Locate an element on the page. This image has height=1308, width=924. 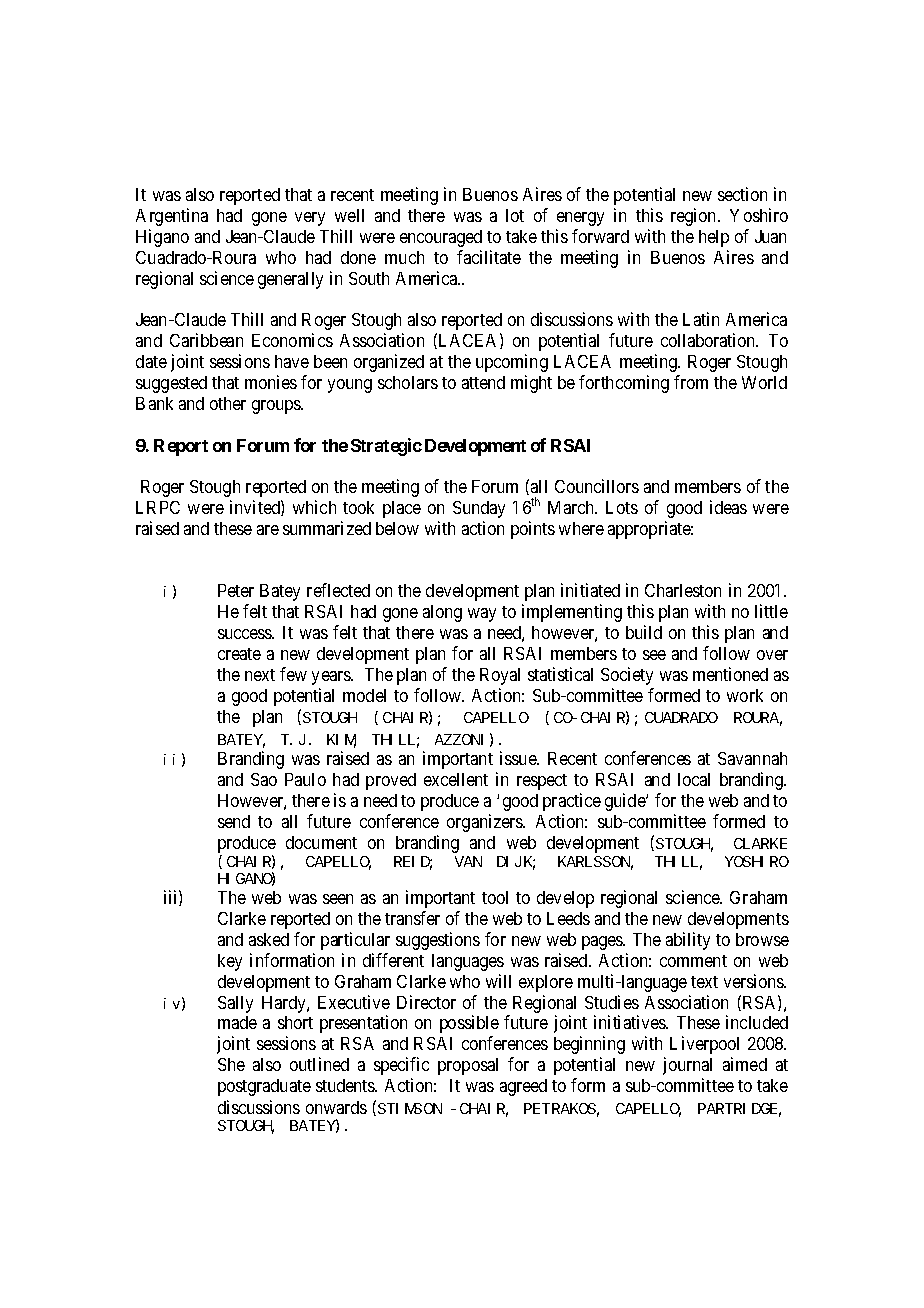
encouraged is located at coordinates (441, 238).
